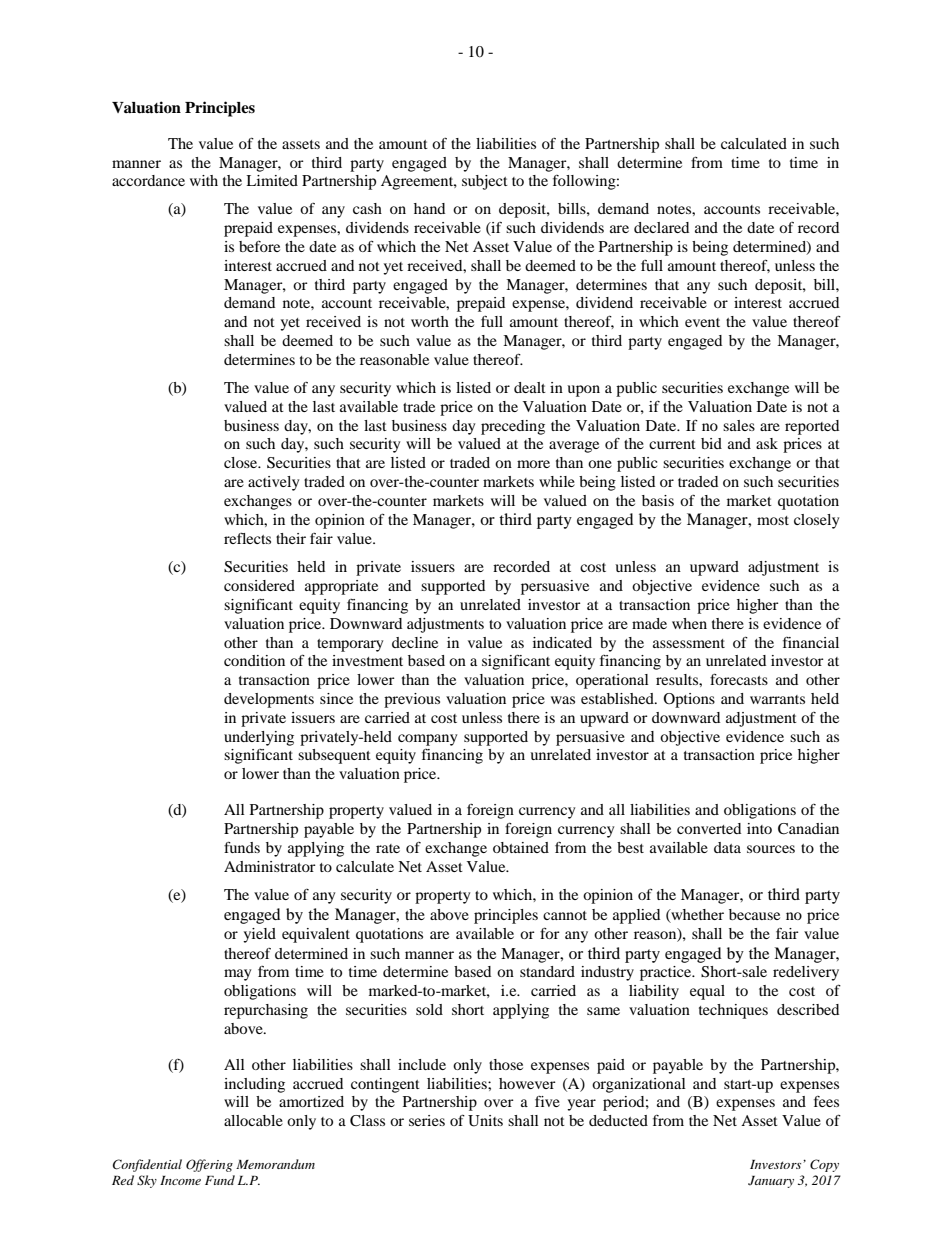  What do you see at coordinates (204, 180) in the image?
I see `with` at bounding box center [204, 180].
